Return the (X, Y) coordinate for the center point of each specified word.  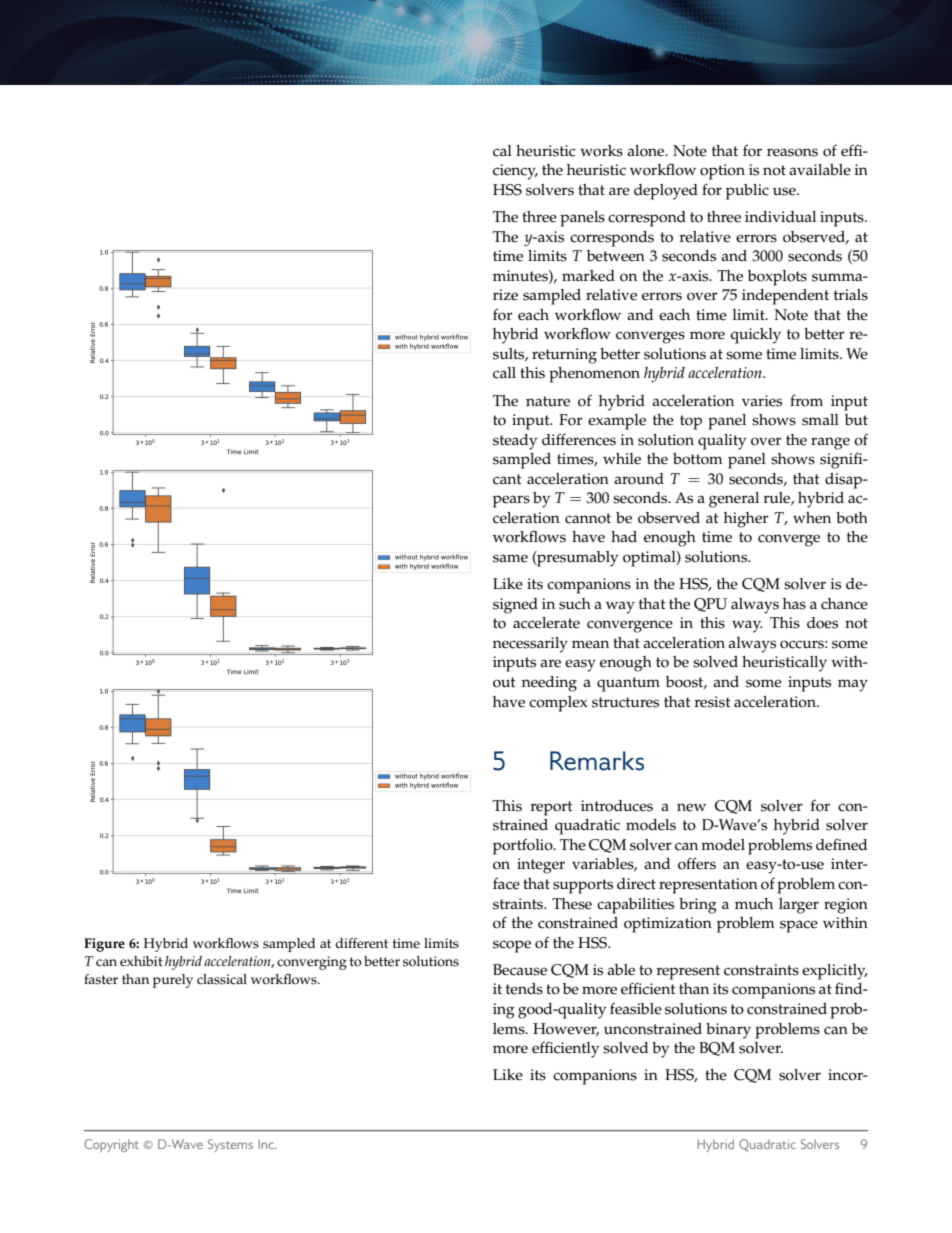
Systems (230, 1145)
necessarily (530, 645)
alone (647, 151)
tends (524, 989)
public (747, 192)
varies (762, 401)
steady (515, 442)
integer (541, 866)
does (822, 623)
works (601, 151)
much (754, 904)
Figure (104, 945)
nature (548, 401)
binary (728, 1031)
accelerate (546, 623)
